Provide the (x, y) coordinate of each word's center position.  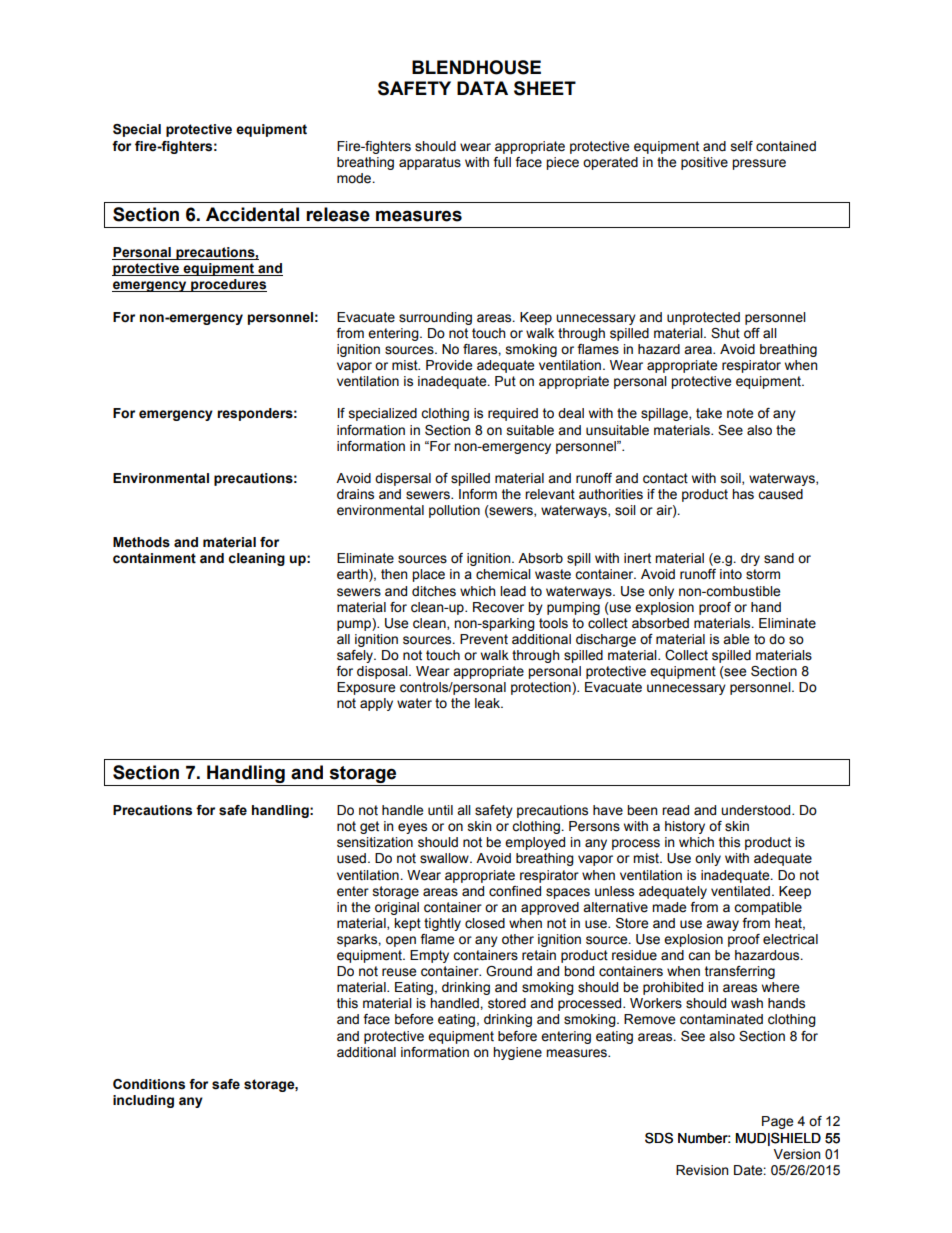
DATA (482, 88)
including (143, 1101)
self (742, 146)
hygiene (517, 1053)
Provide (449, 365)
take (709, 413)
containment (154, 558)
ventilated (740, 891)
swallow (445, 858)
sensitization (375, 842)
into (731, 574)
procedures (228, 285)
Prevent (484, 639)
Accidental (252, 214)
